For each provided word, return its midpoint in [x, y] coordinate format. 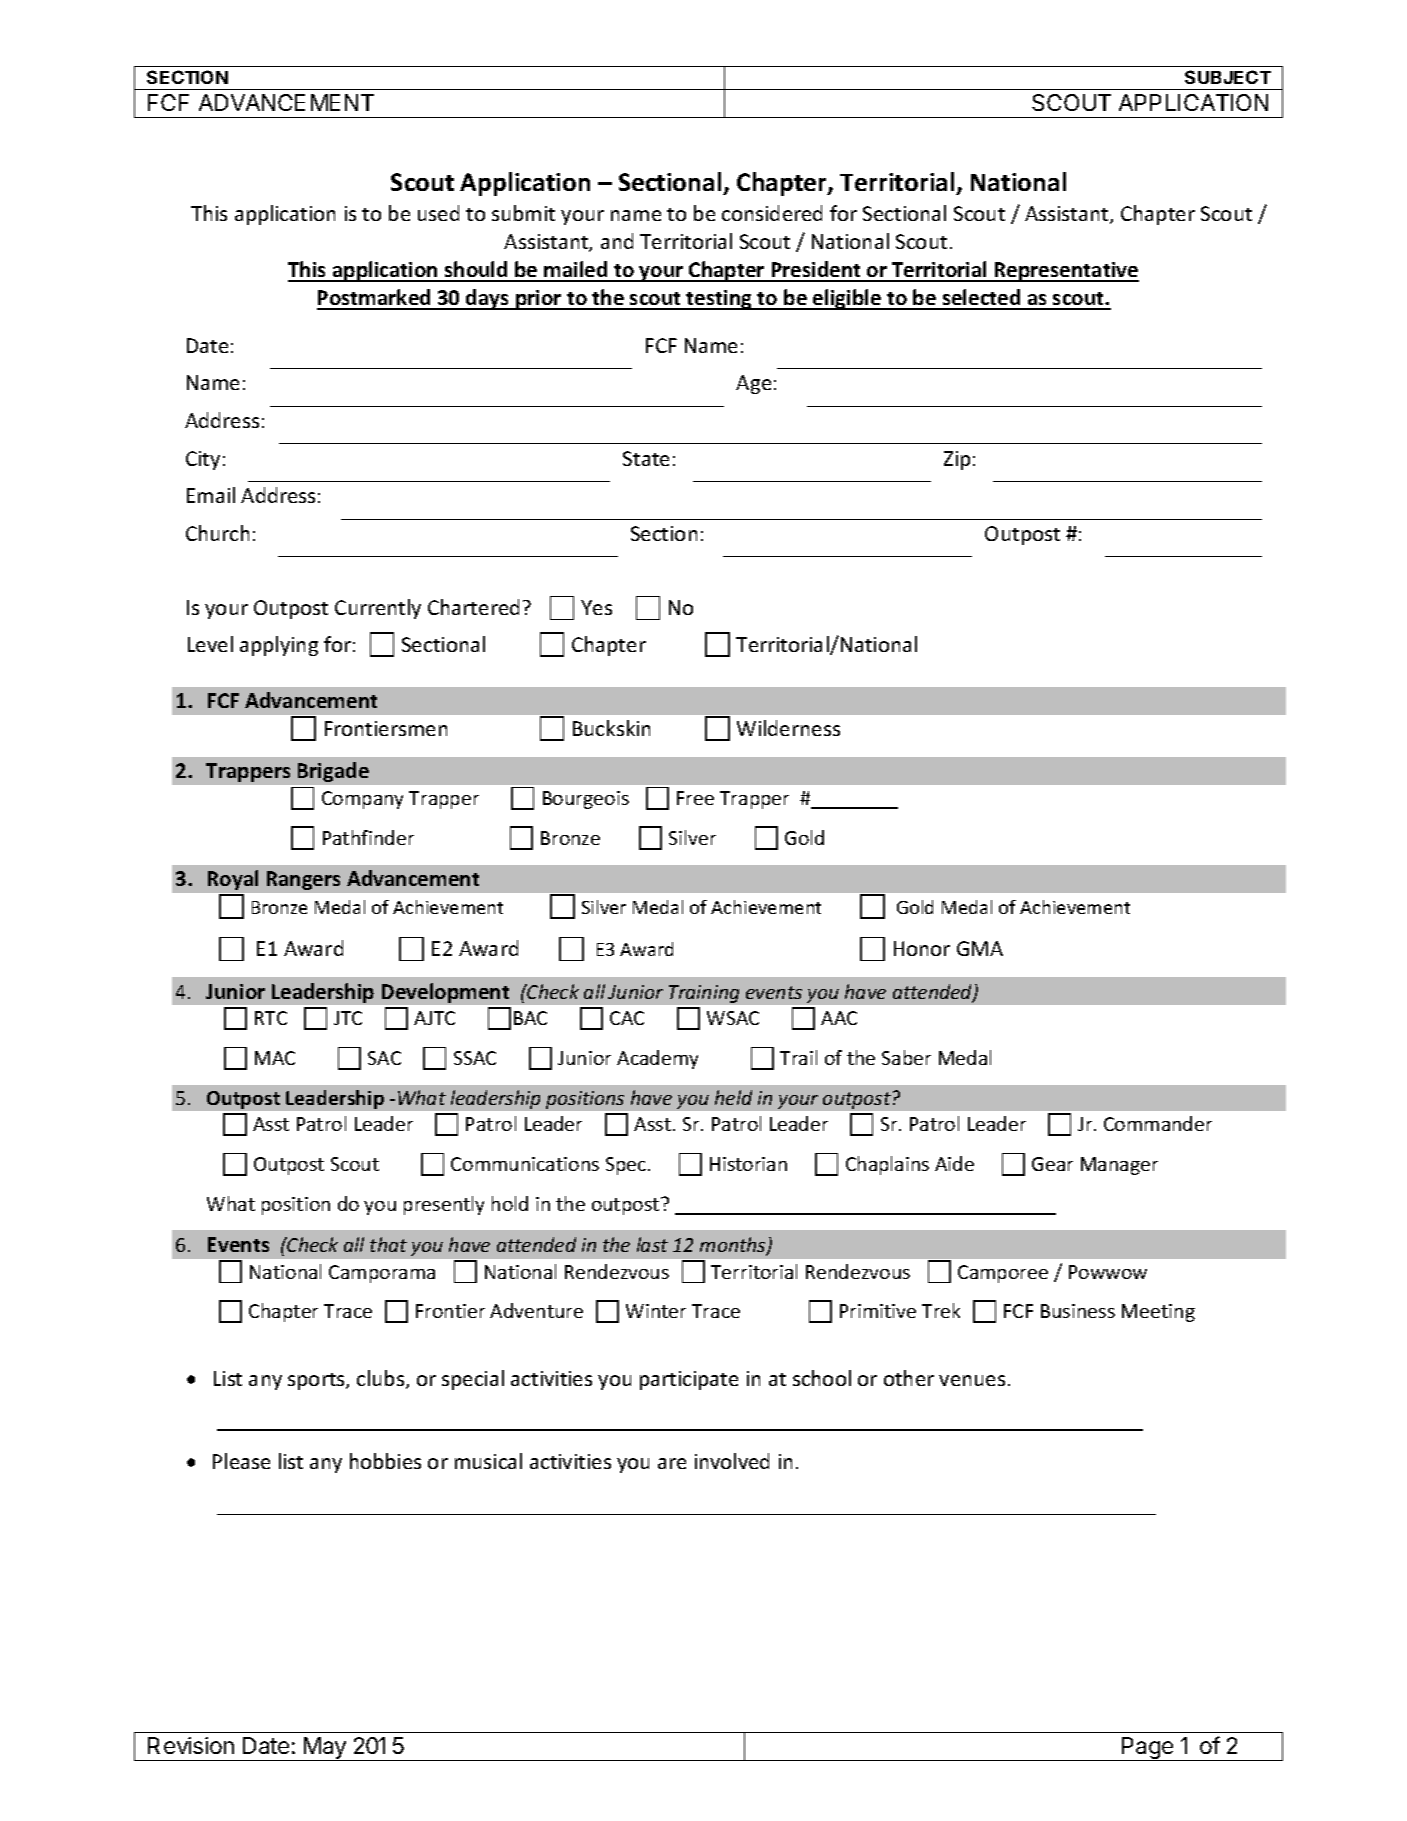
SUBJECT [1228, 77]
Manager [1119, 1166]
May [325, 1749]
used [438, 213]
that [388, 1244]
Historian [748, 1164]
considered [772, 213]
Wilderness [788, 728]
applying [279, 646]
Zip [957, 460]
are [672, 1463]
